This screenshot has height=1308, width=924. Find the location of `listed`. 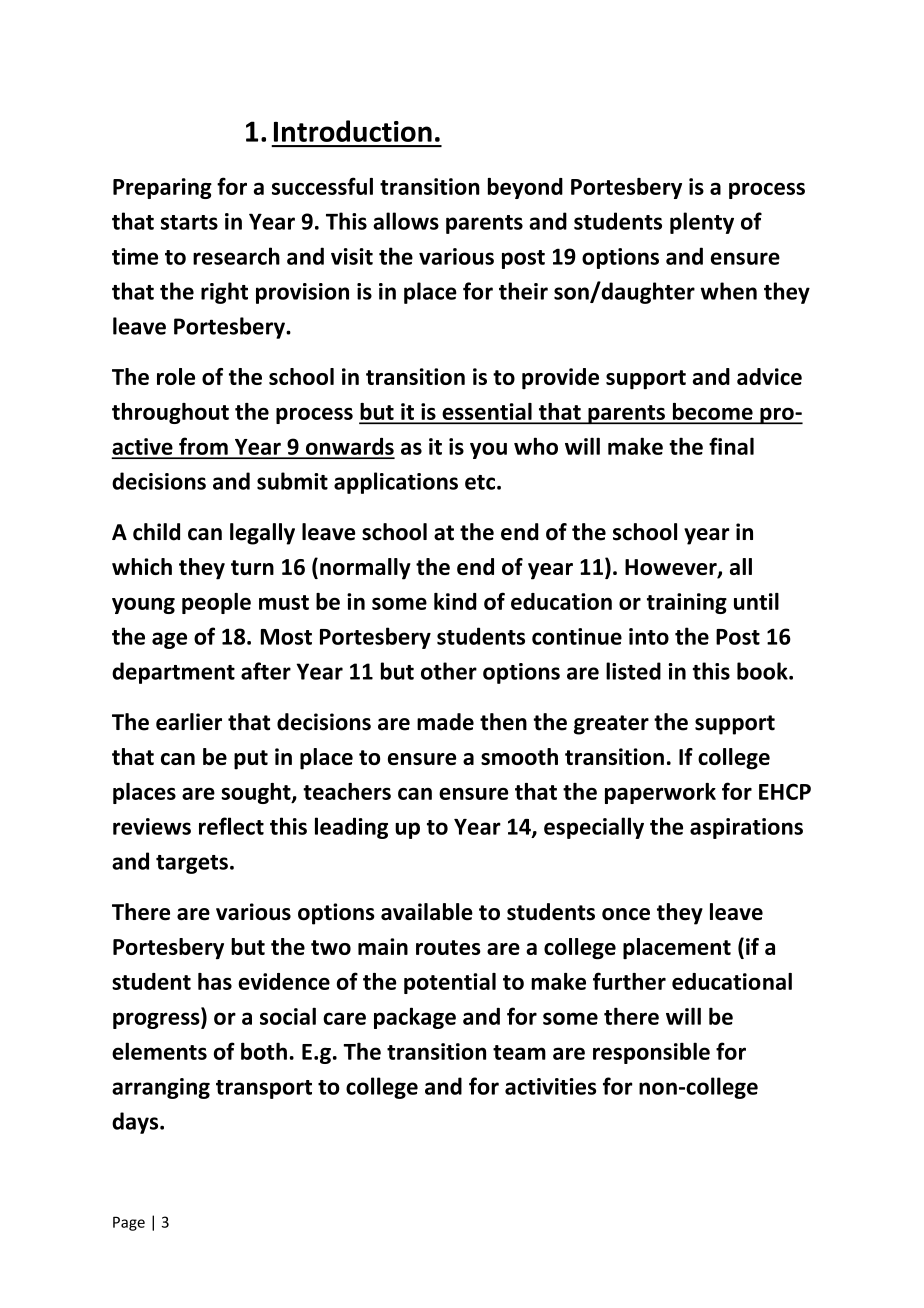

listed is located at coordinates (633, 671).
